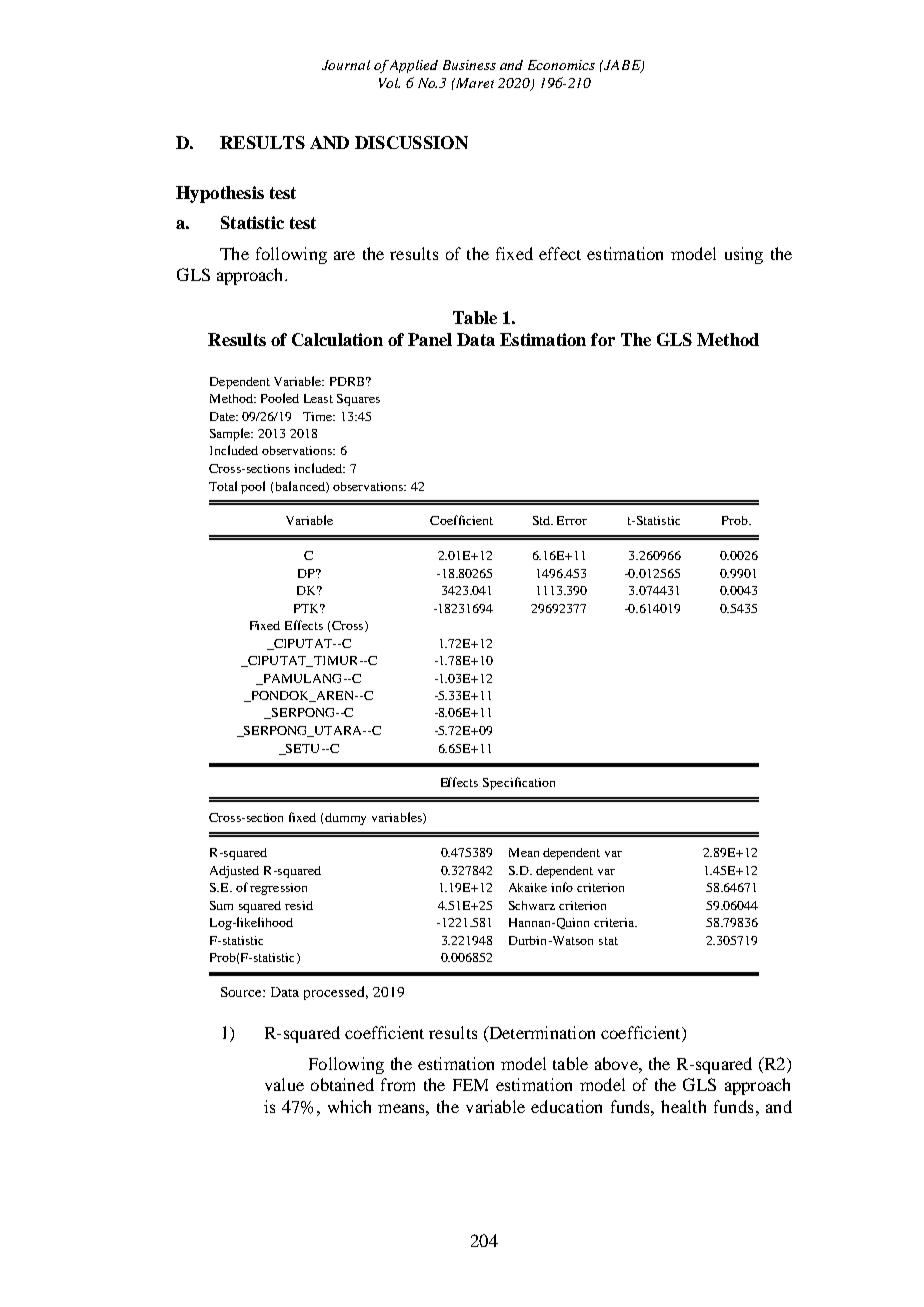 Image resolution: width=924 pixels, height=1307 pixels. I want to click on Panel, so click(430, 339).
